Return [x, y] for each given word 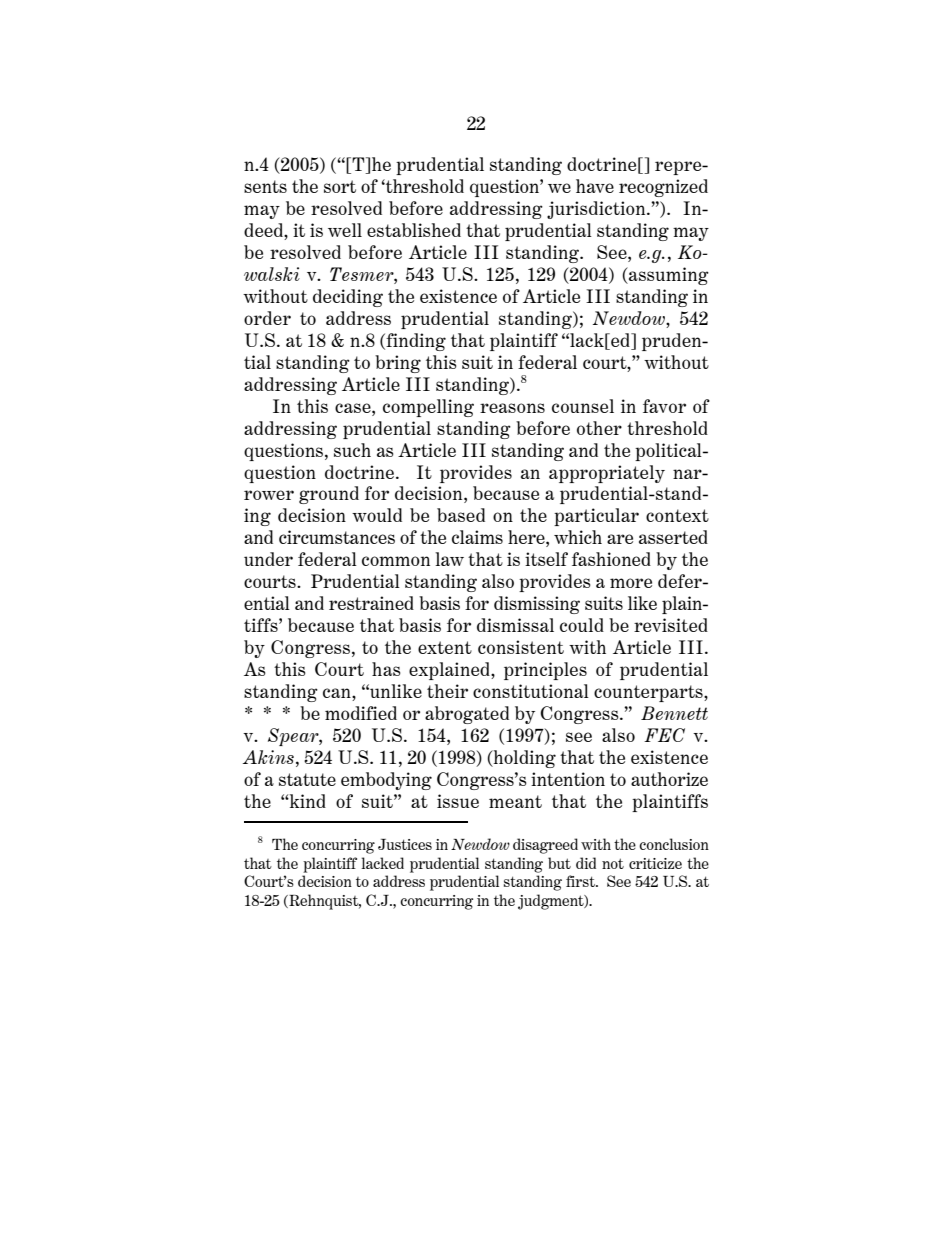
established [414, 230]
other [599, 428]
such [352, 450]
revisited [671, 625]
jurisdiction [597, 210]
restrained [371, 603]
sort [340, 186]
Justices [405, 844]
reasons [512, 408]
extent [445, 647]
